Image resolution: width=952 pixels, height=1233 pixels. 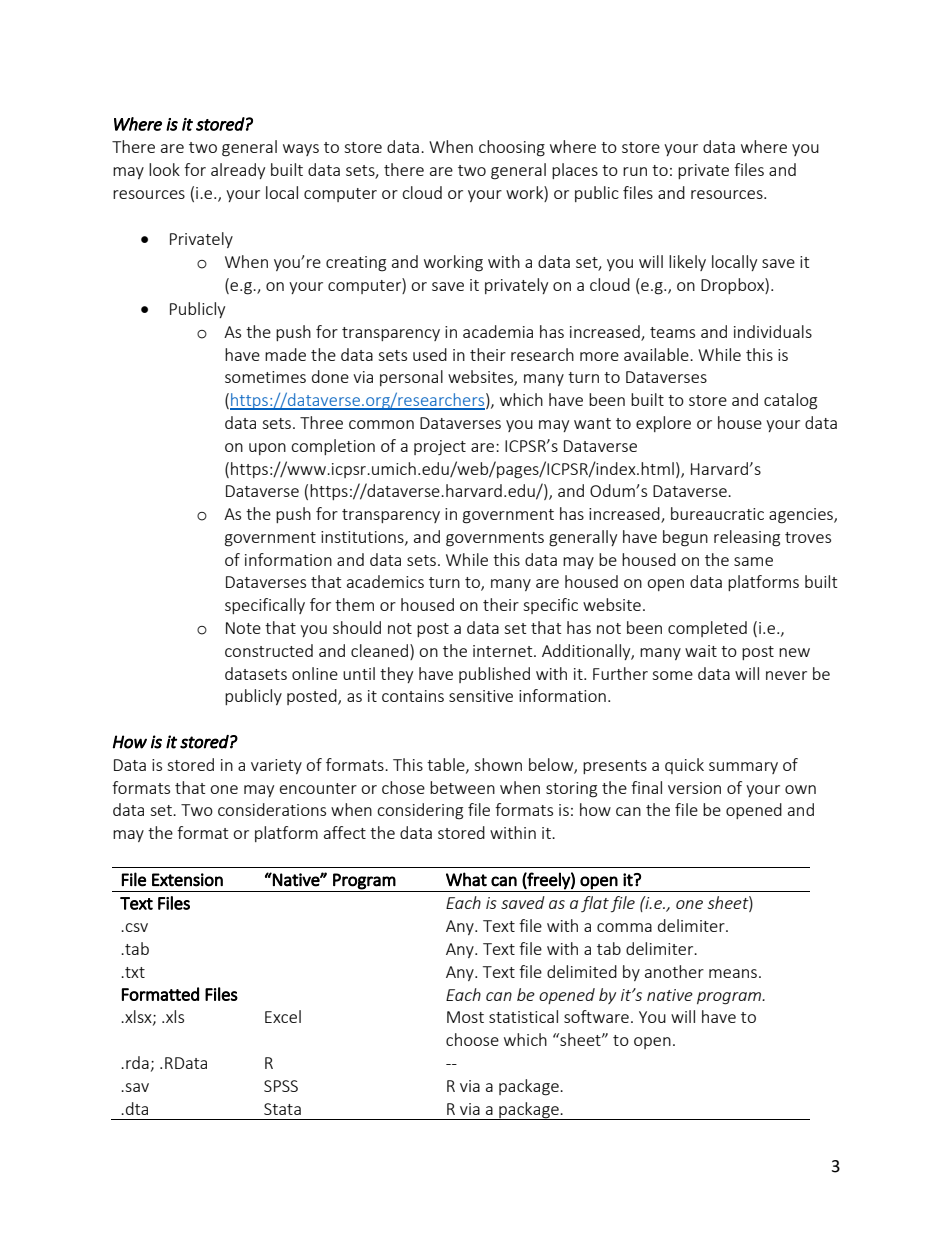 I want to click on Note, so click(x=243, y=628).
